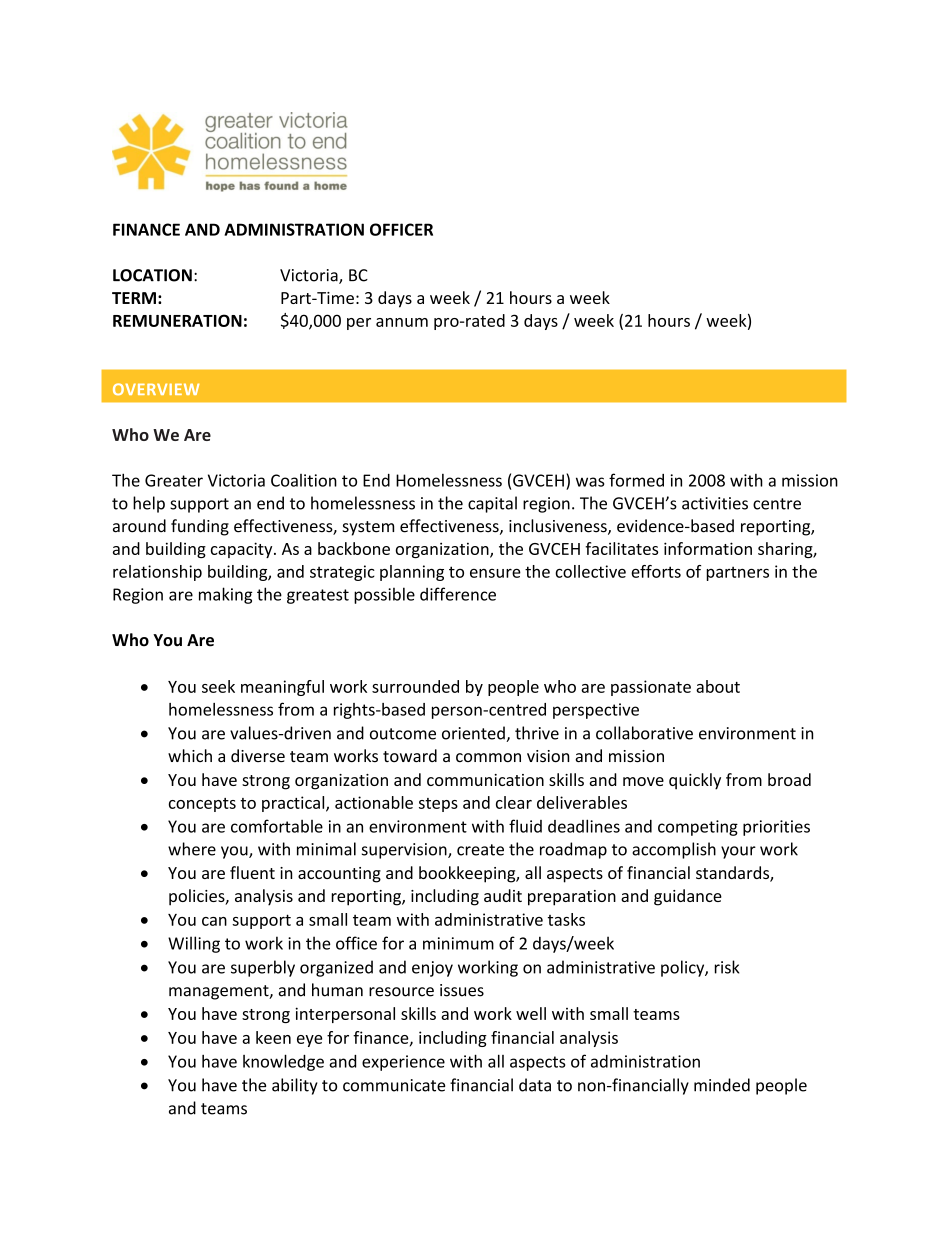  What do you see at coordinates (218, 686) in the screenshot?
I see `seek` at bounding box center [218, 686].
